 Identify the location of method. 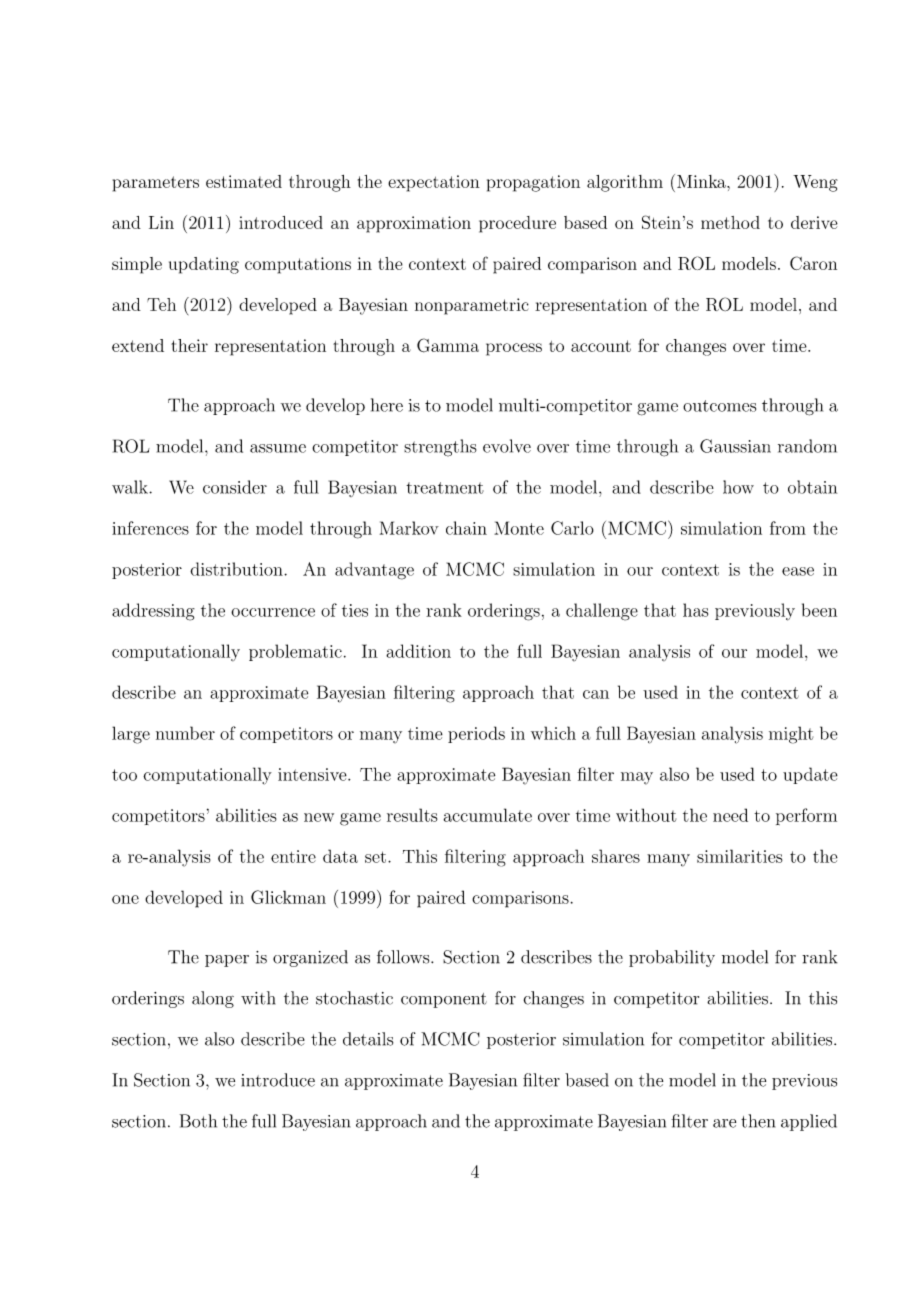
(730, 222).
